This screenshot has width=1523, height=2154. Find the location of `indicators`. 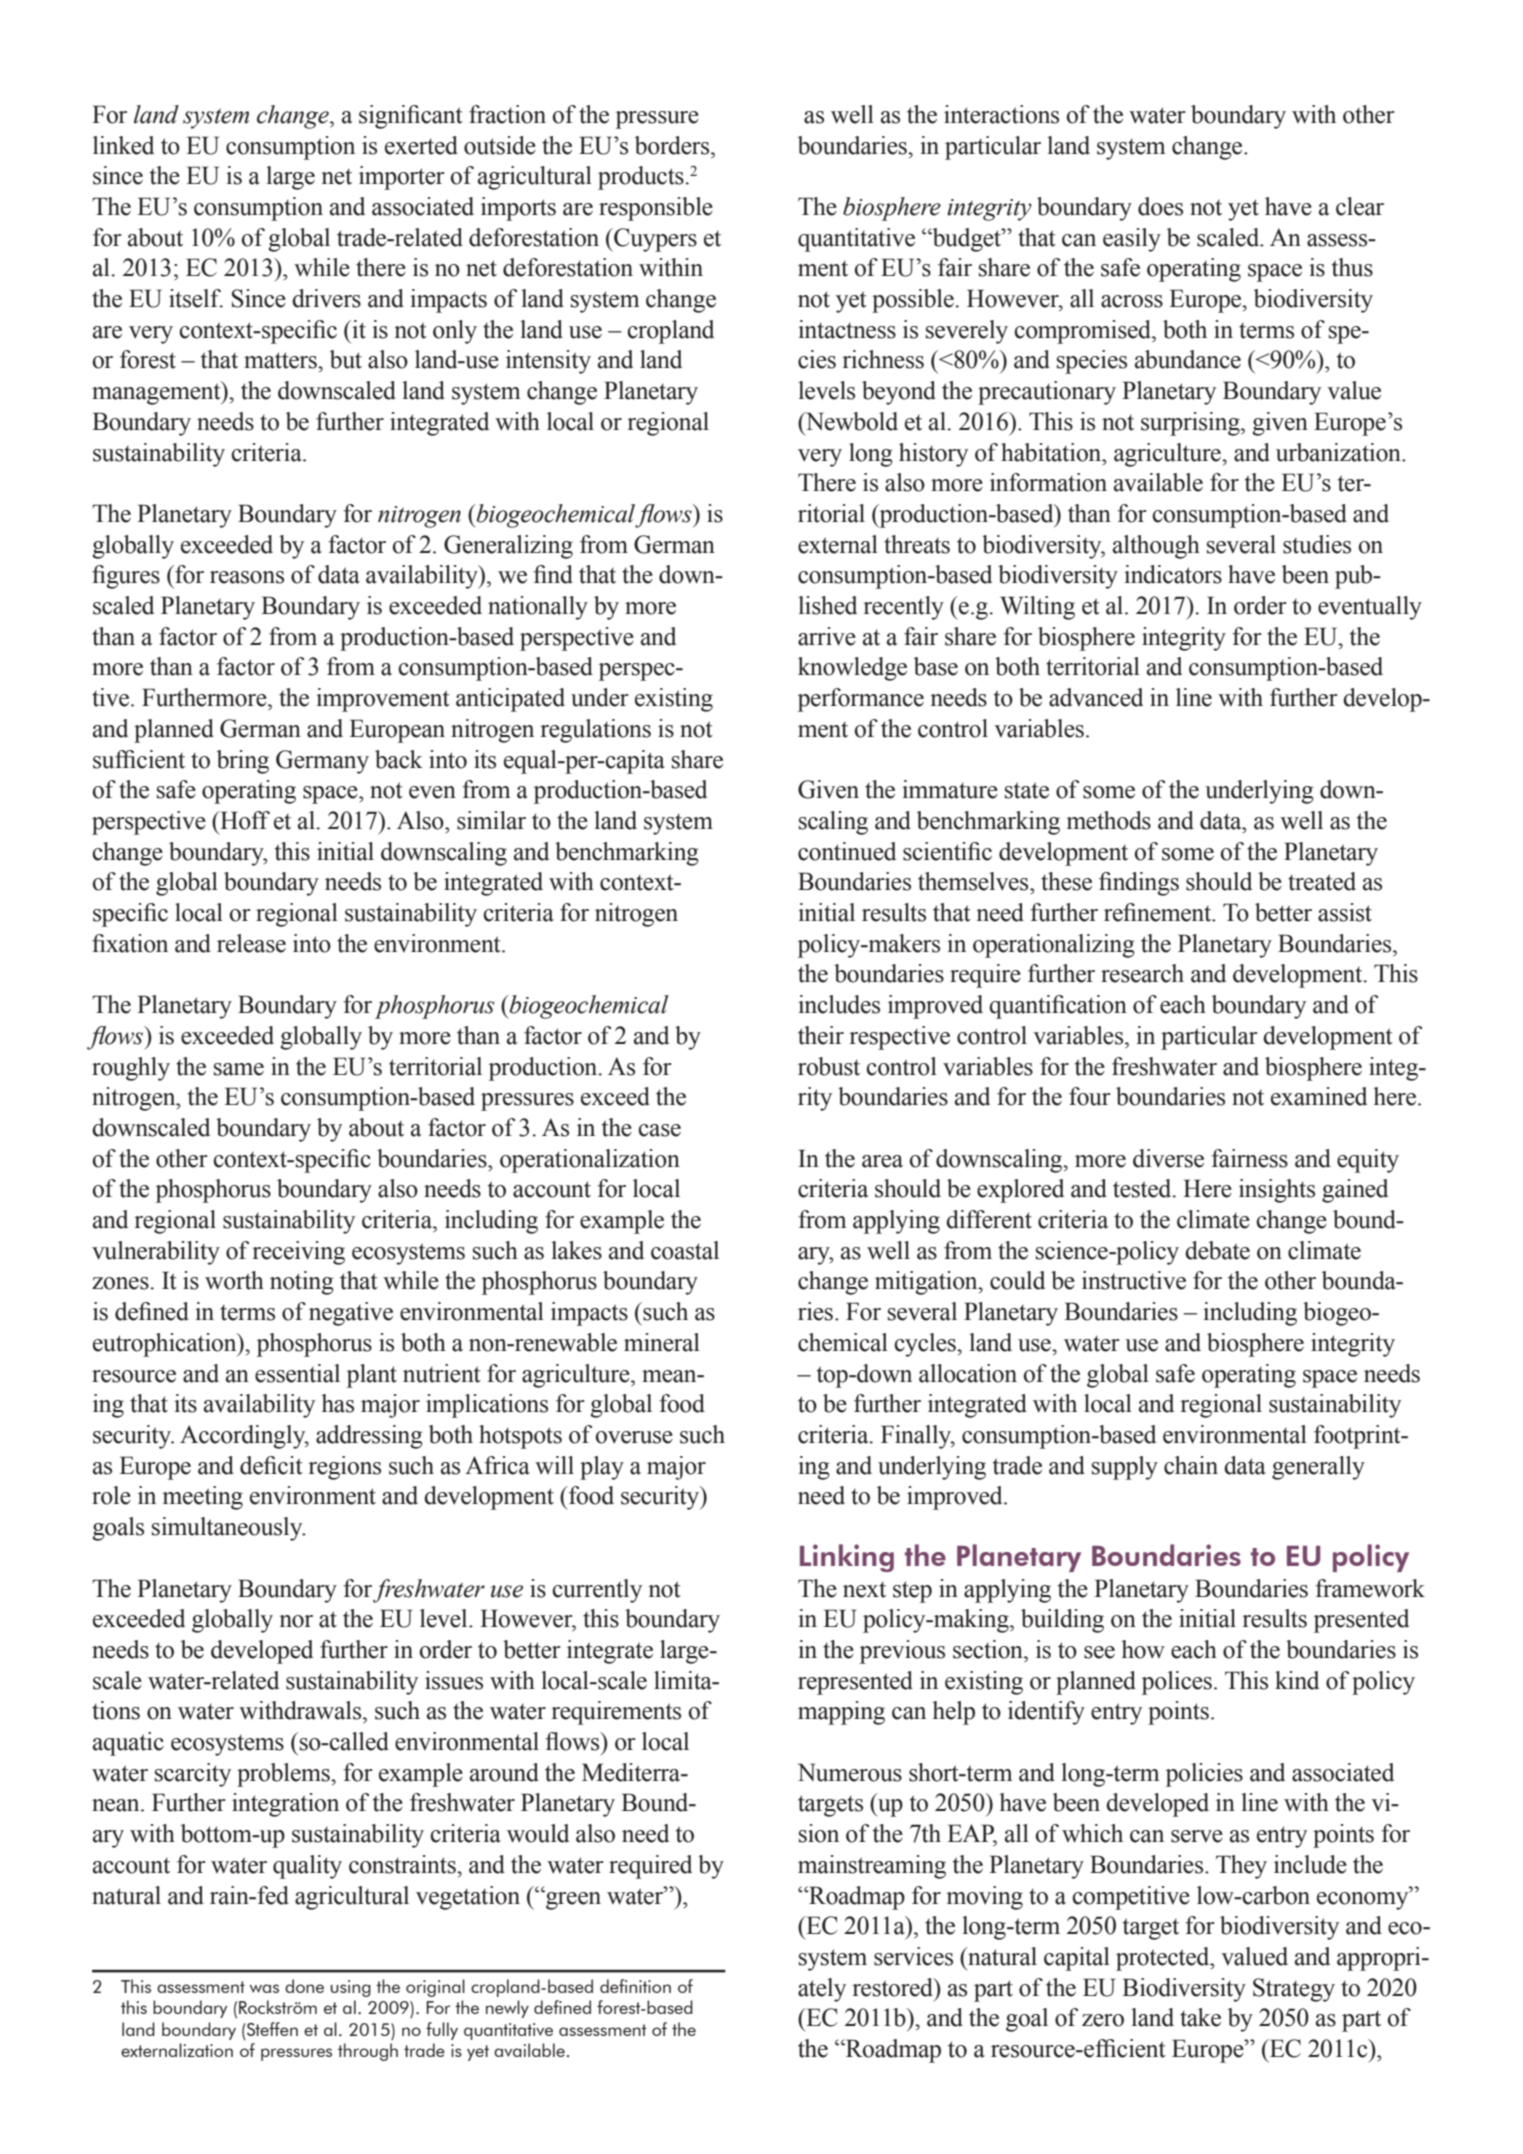

indicators is located at coordinates (1173, 574).
